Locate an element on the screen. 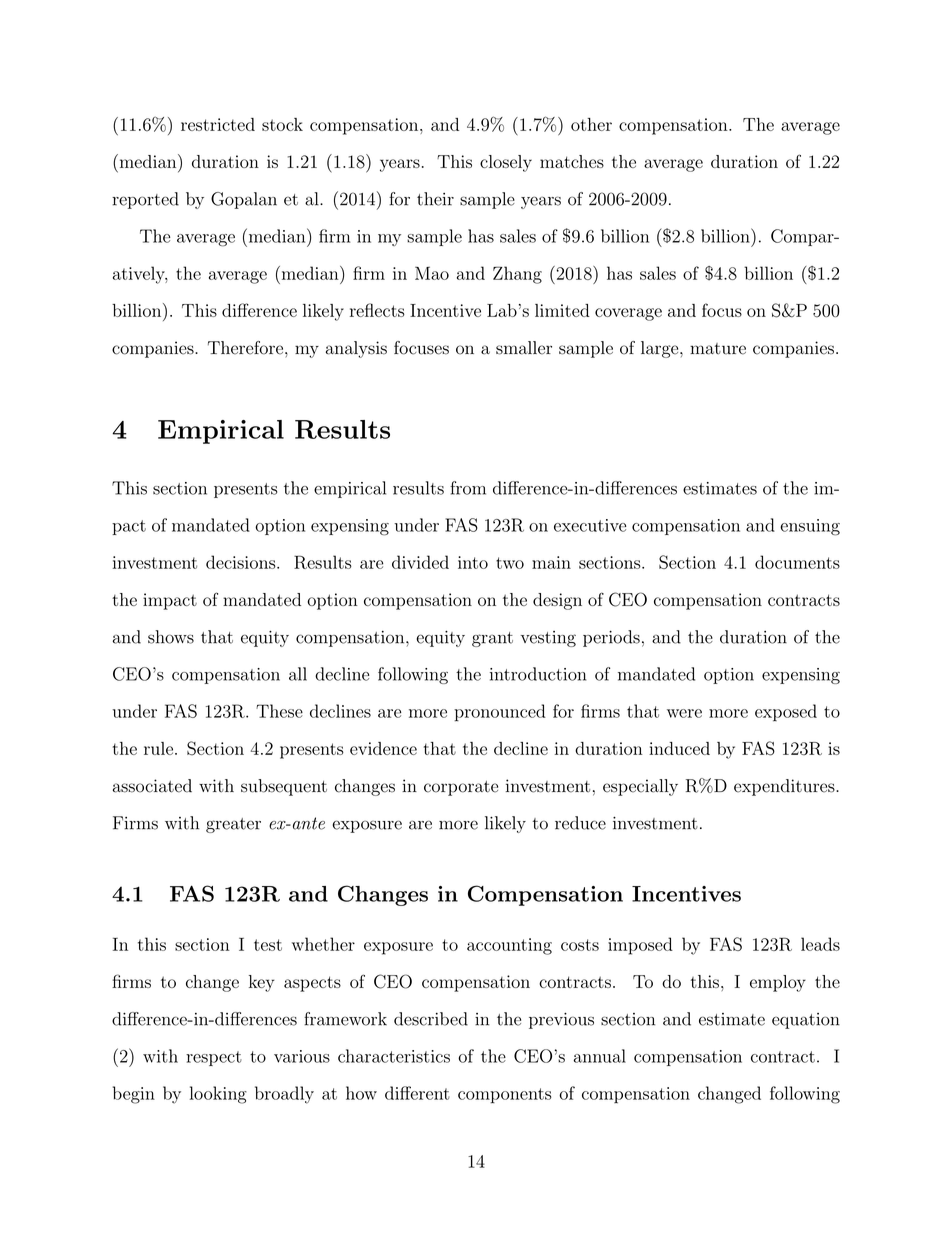  from is located at coordinates (468, 488).
